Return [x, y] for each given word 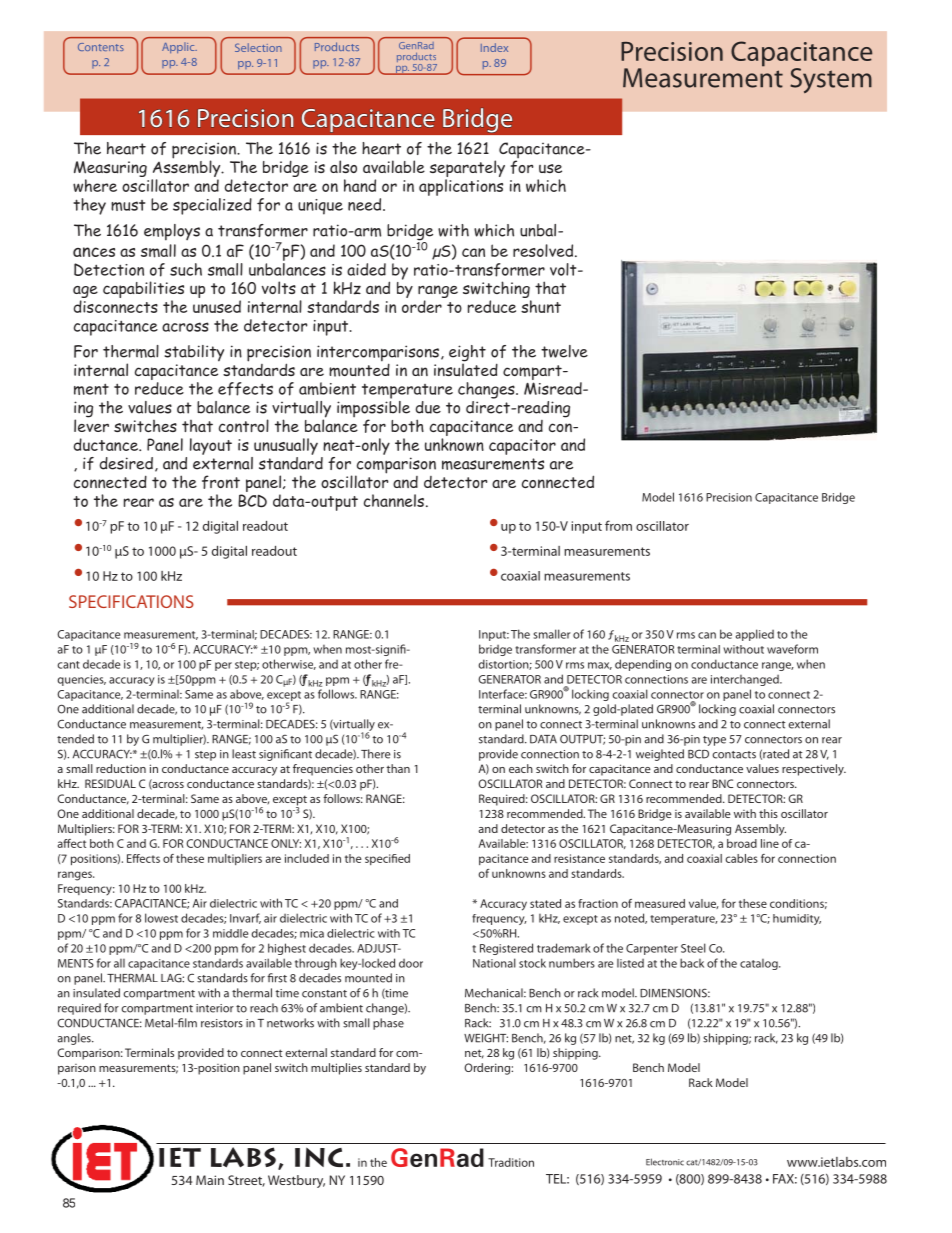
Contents [101, 47]
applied [755, 635]
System [831, 80]
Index [494, 47]
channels [394, 500]
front [221, 482]
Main [210, 1180]
